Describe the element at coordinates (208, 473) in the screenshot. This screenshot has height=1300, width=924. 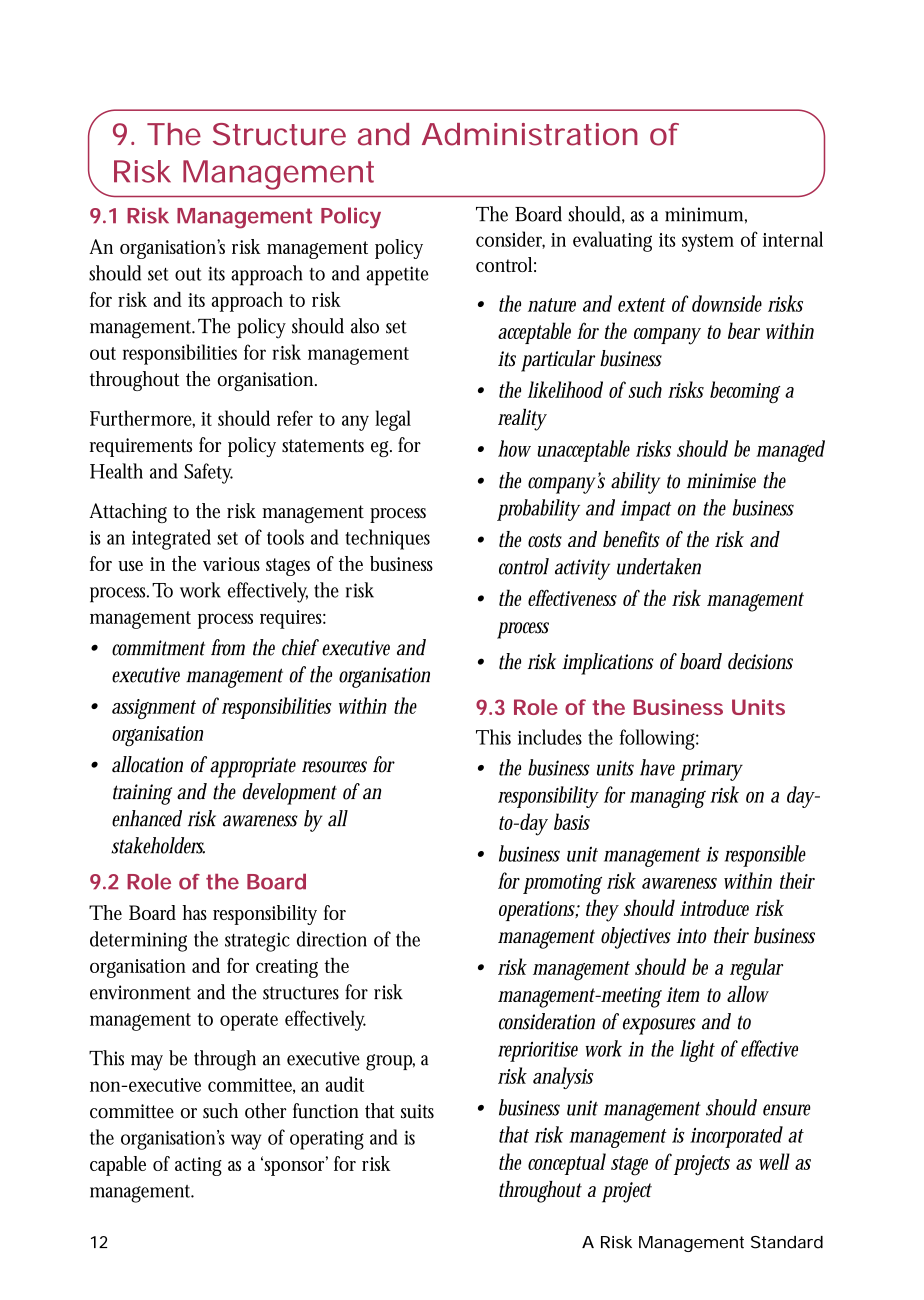
I see `Safety` at that location.
